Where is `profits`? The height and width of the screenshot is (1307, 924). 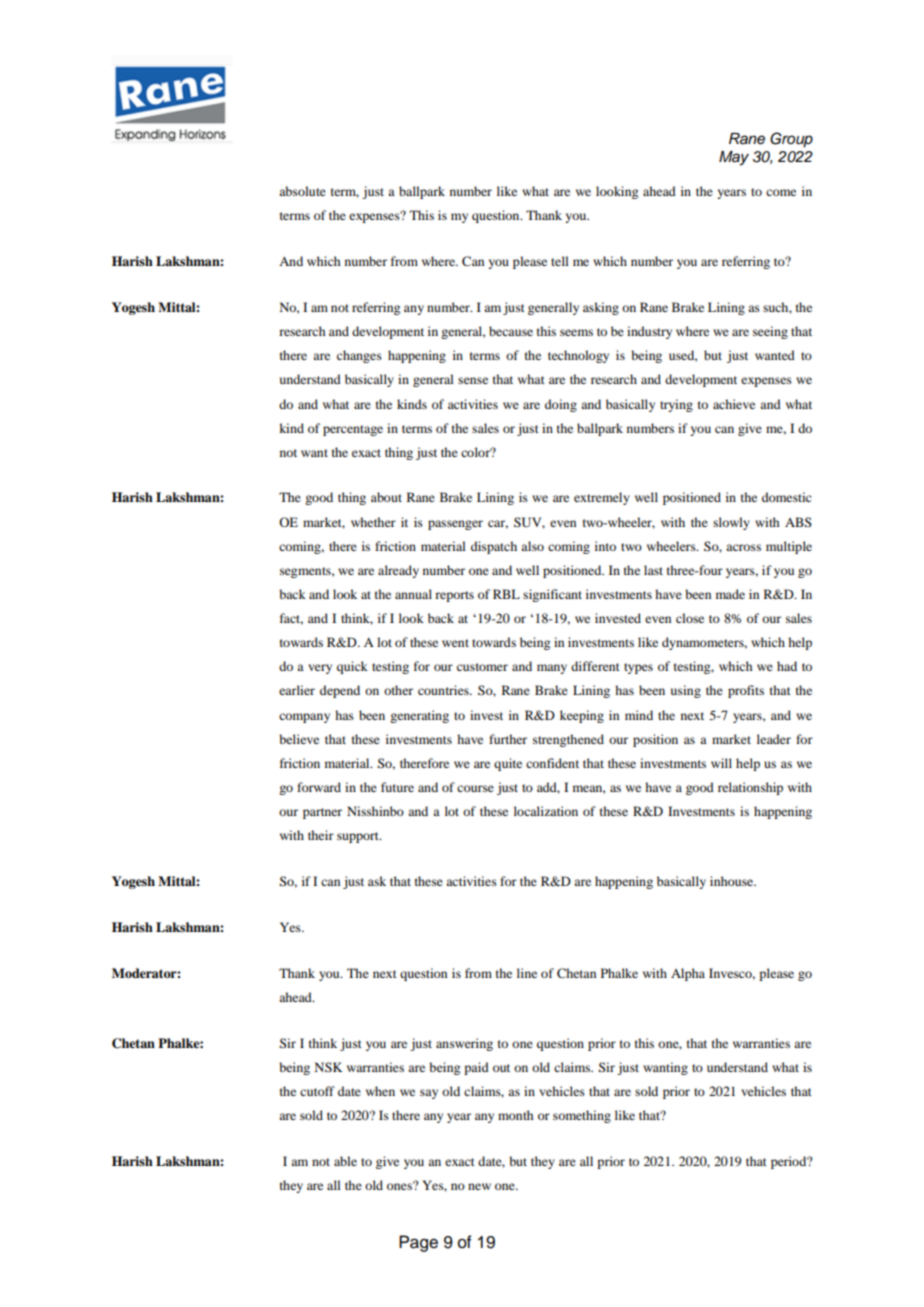 profits is located at coordinates (746, 691).
